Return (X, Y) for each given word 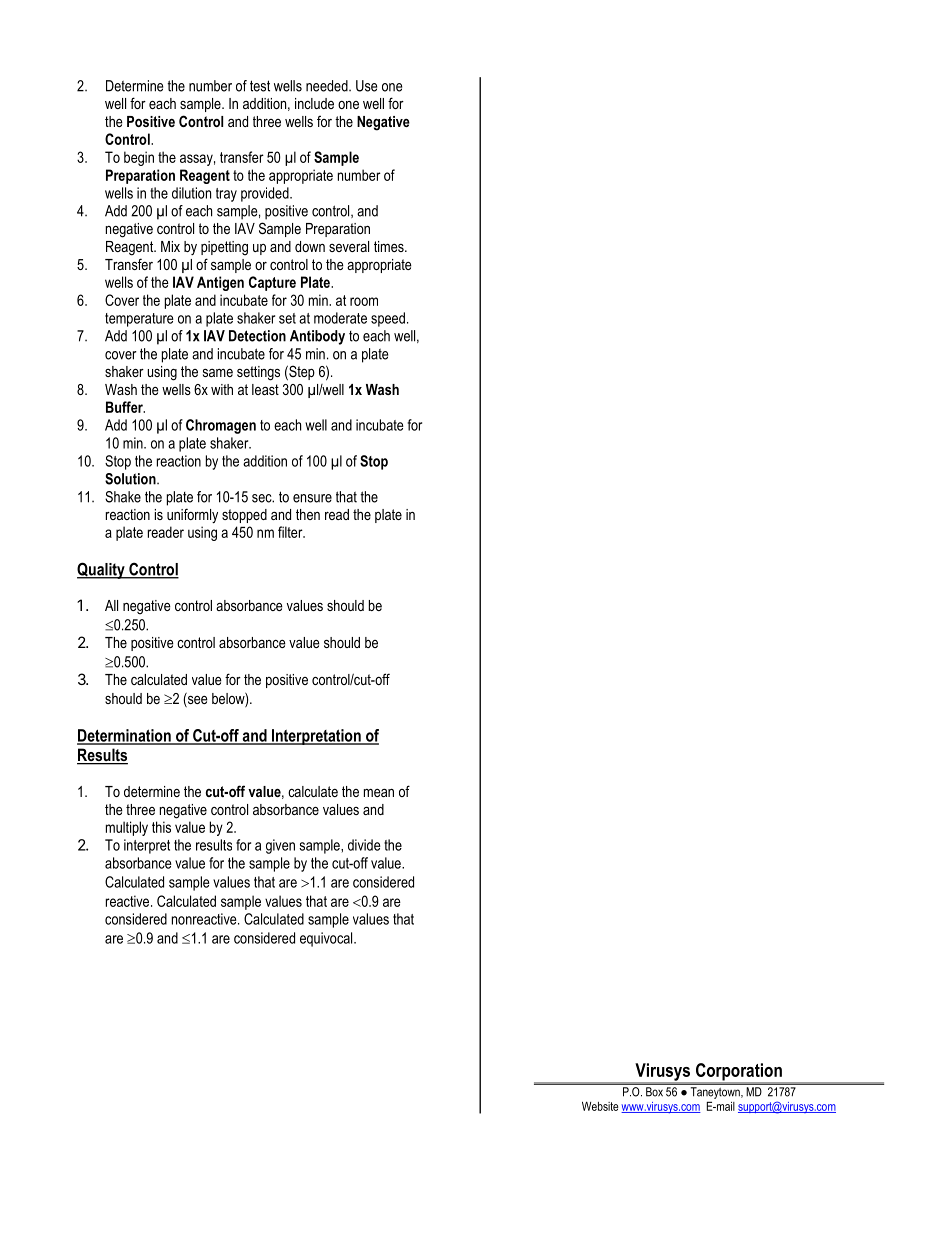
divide (364, 845)
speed (388, 319)
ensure (312, 498)
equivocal (327, 939)
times (390, 246)
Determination (125, 736)
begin (139, 158)
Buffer (125, 407)
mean (379, 793)
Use (366, 86)
